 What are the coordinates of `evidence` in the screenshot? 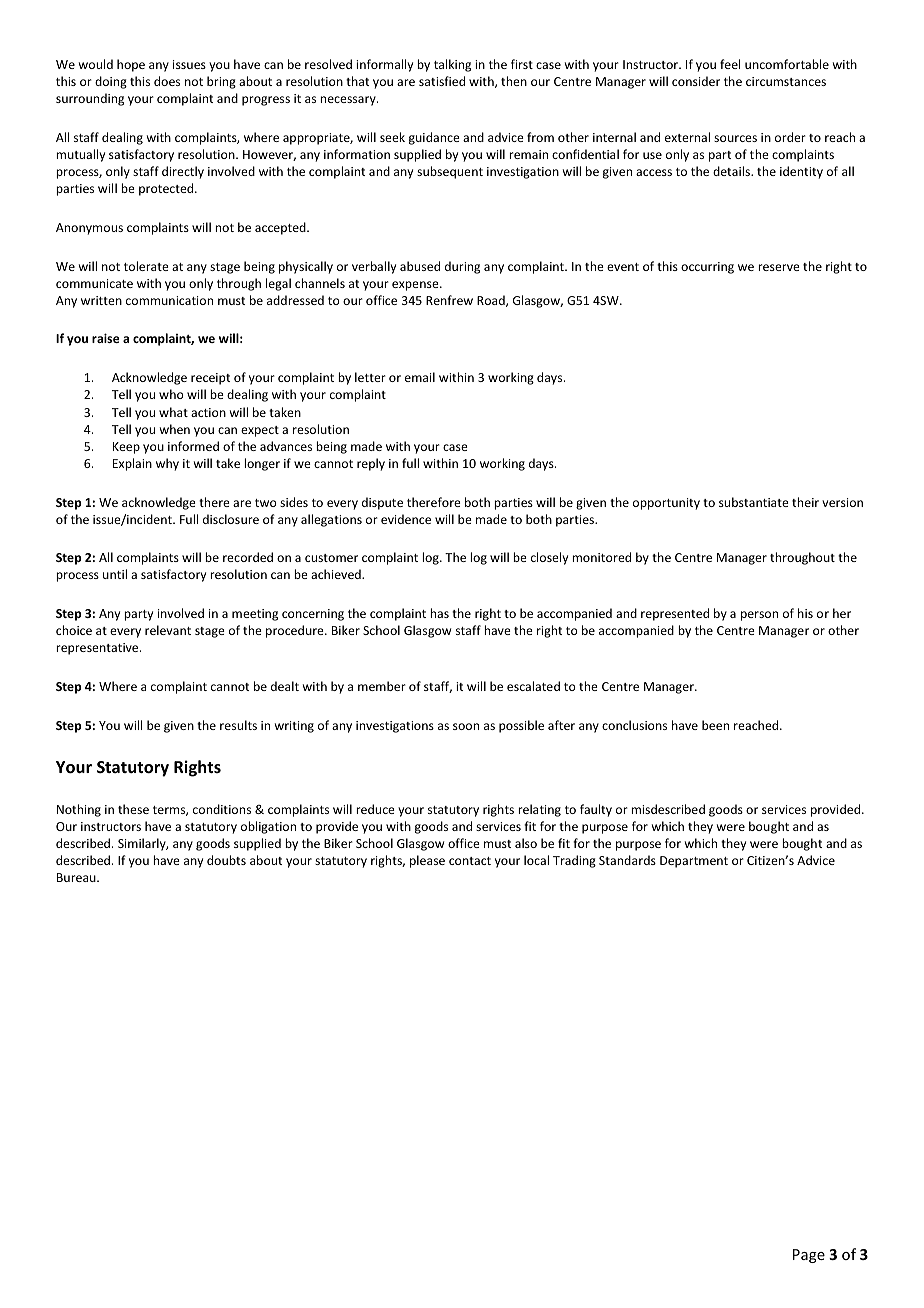 It's located at (406, 519).
